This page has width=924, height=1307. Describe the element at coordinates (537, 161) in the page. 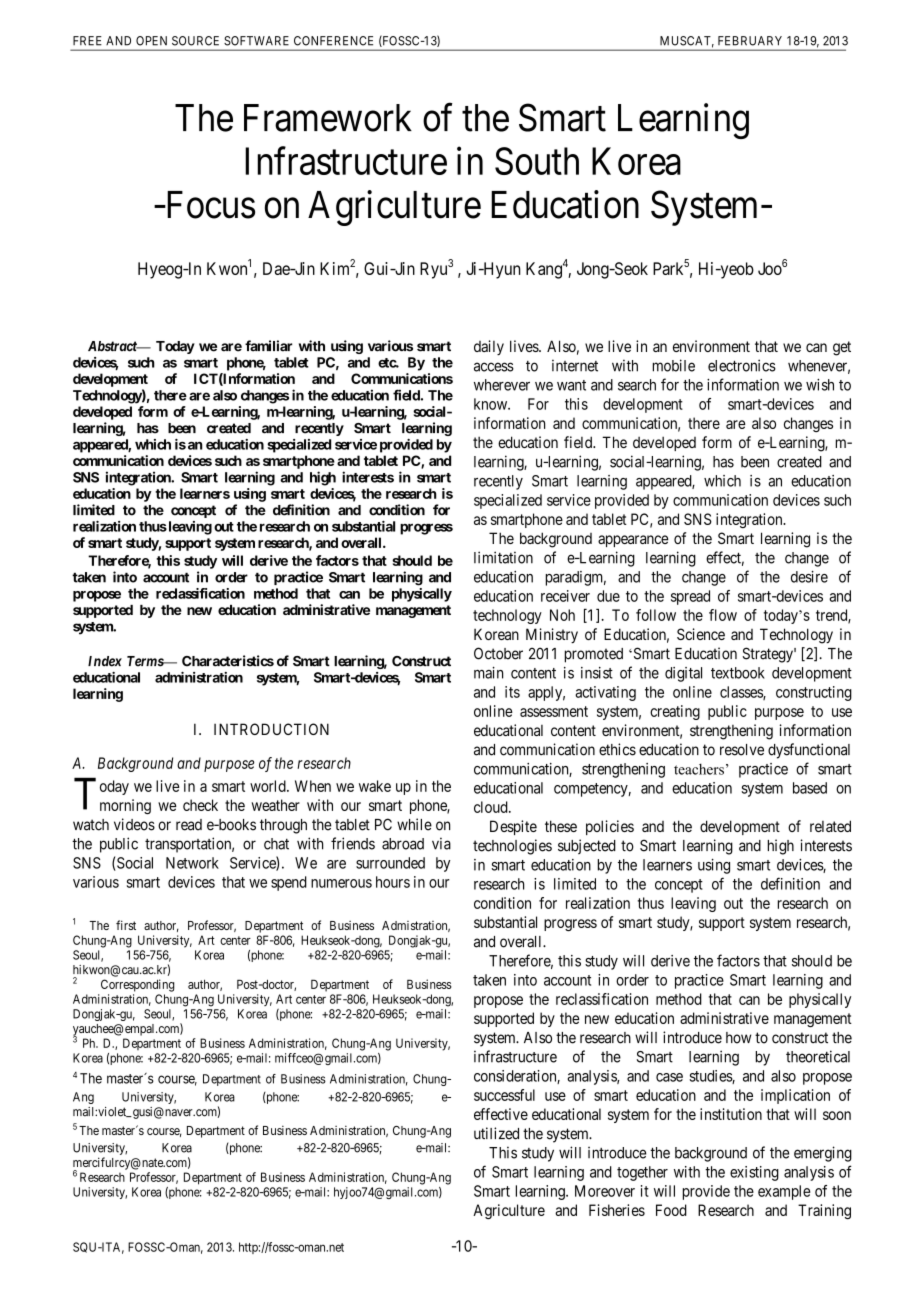

I see `South` at that location.
